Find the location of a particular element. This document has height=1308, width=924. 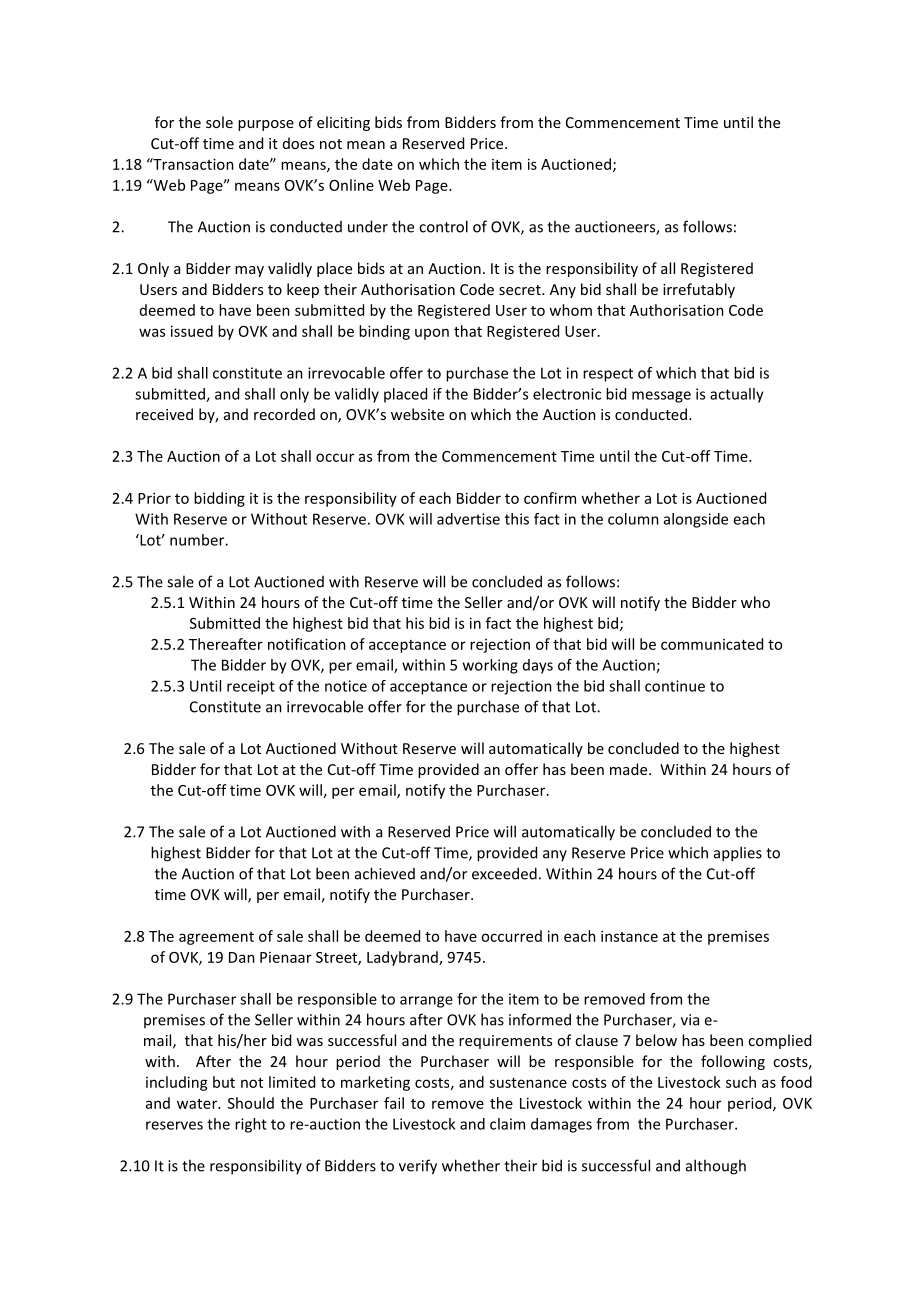

claim is located at coordinates (507, 1124).
